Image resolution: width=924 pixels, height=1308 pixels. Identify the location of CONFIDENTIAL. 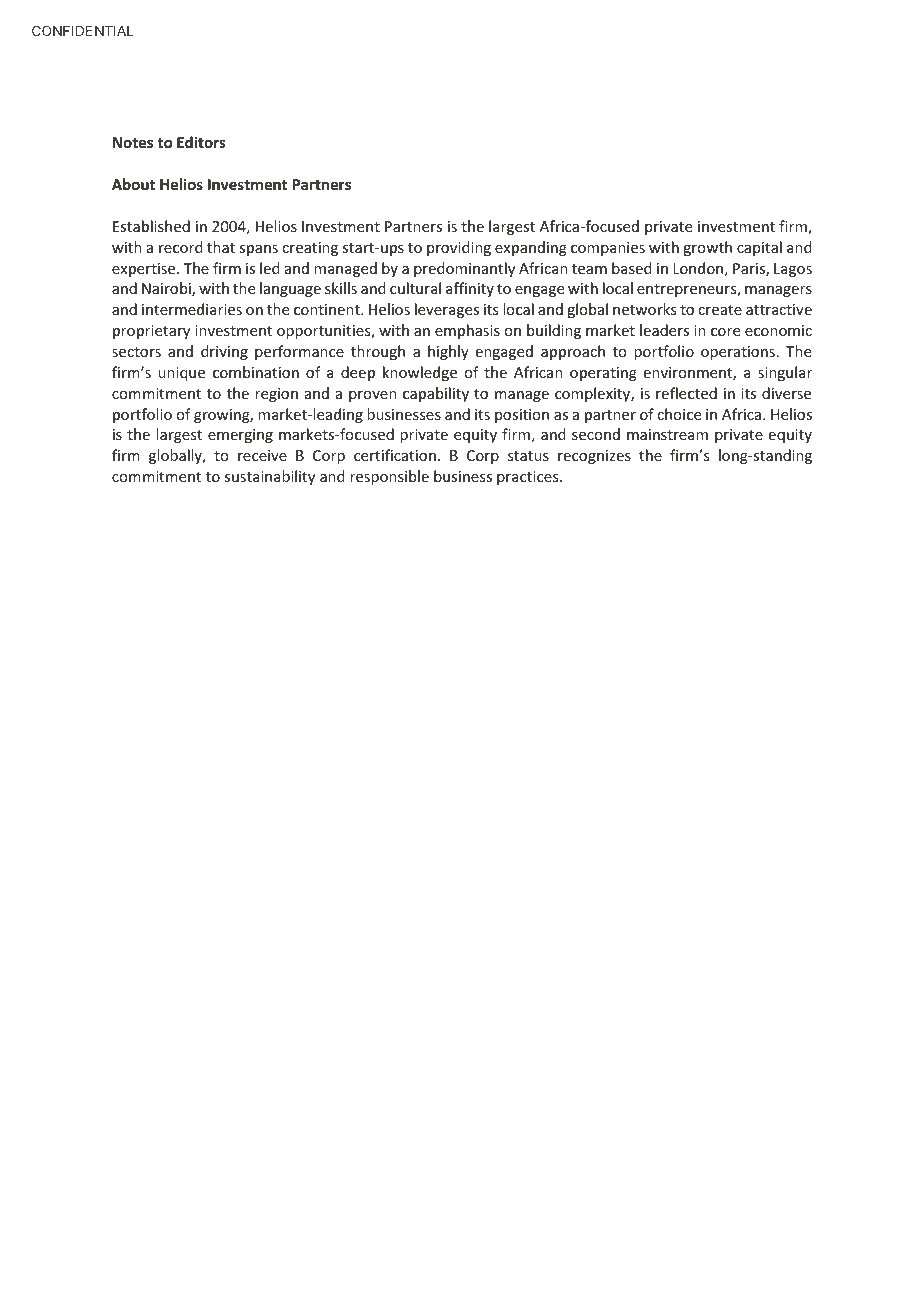
(82, 30).
